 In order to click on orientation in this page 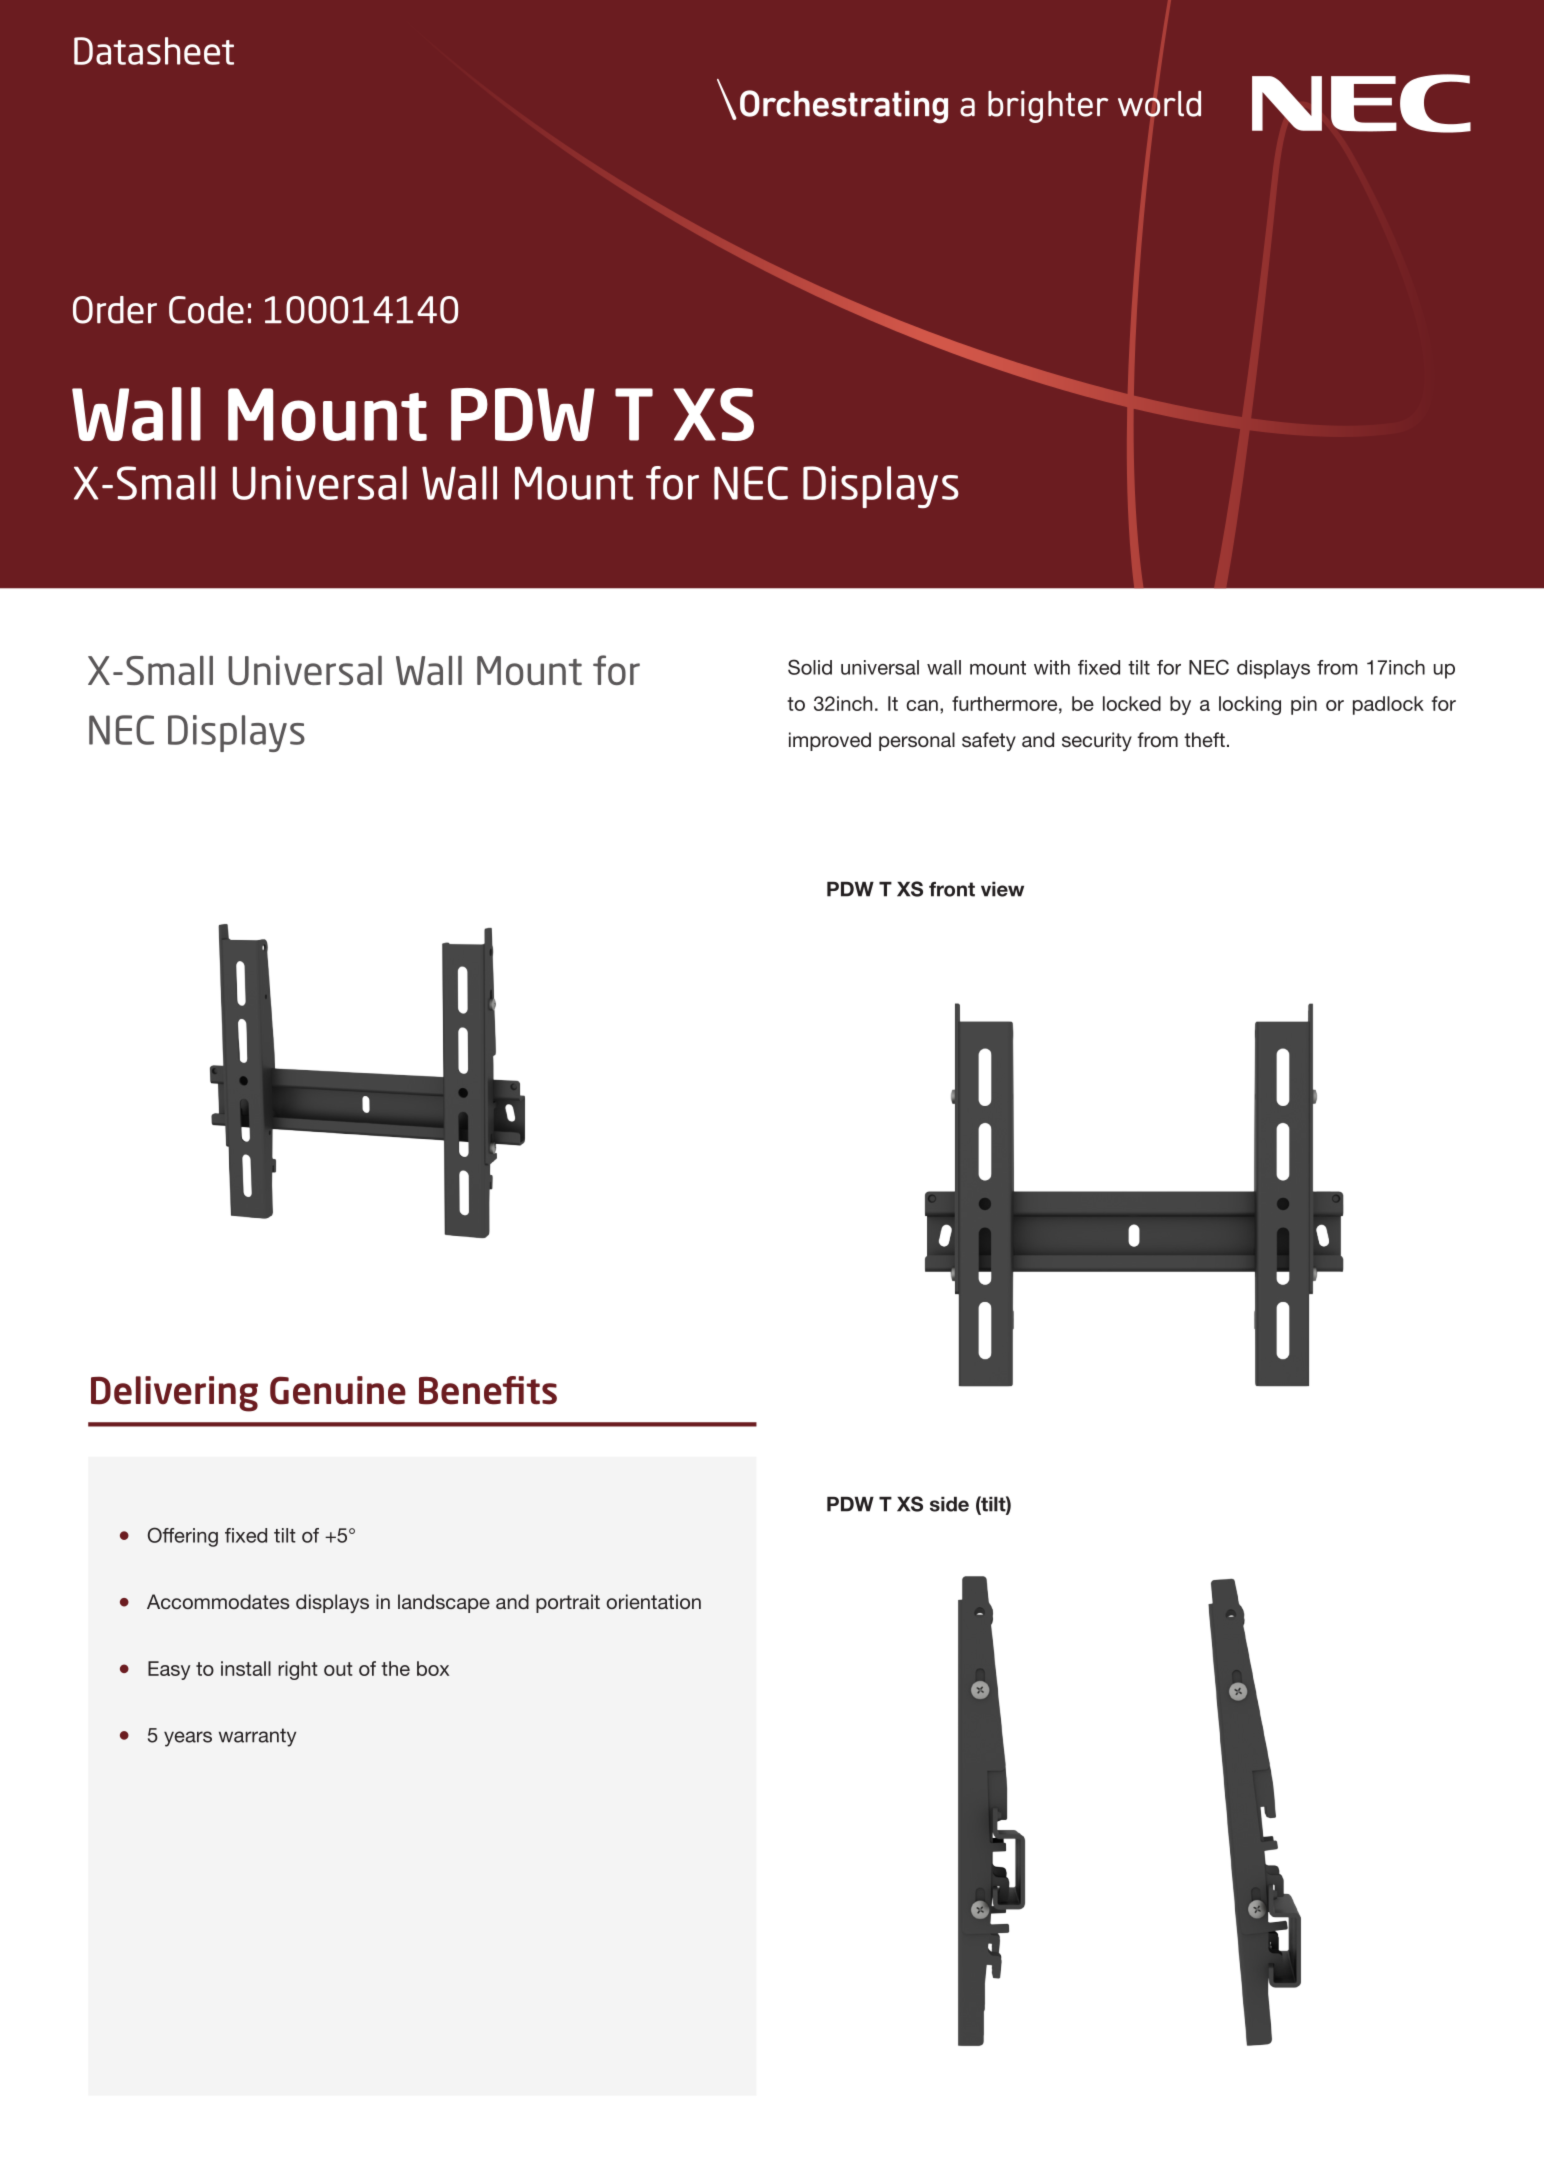, I will do `click(653, 1601)`.
